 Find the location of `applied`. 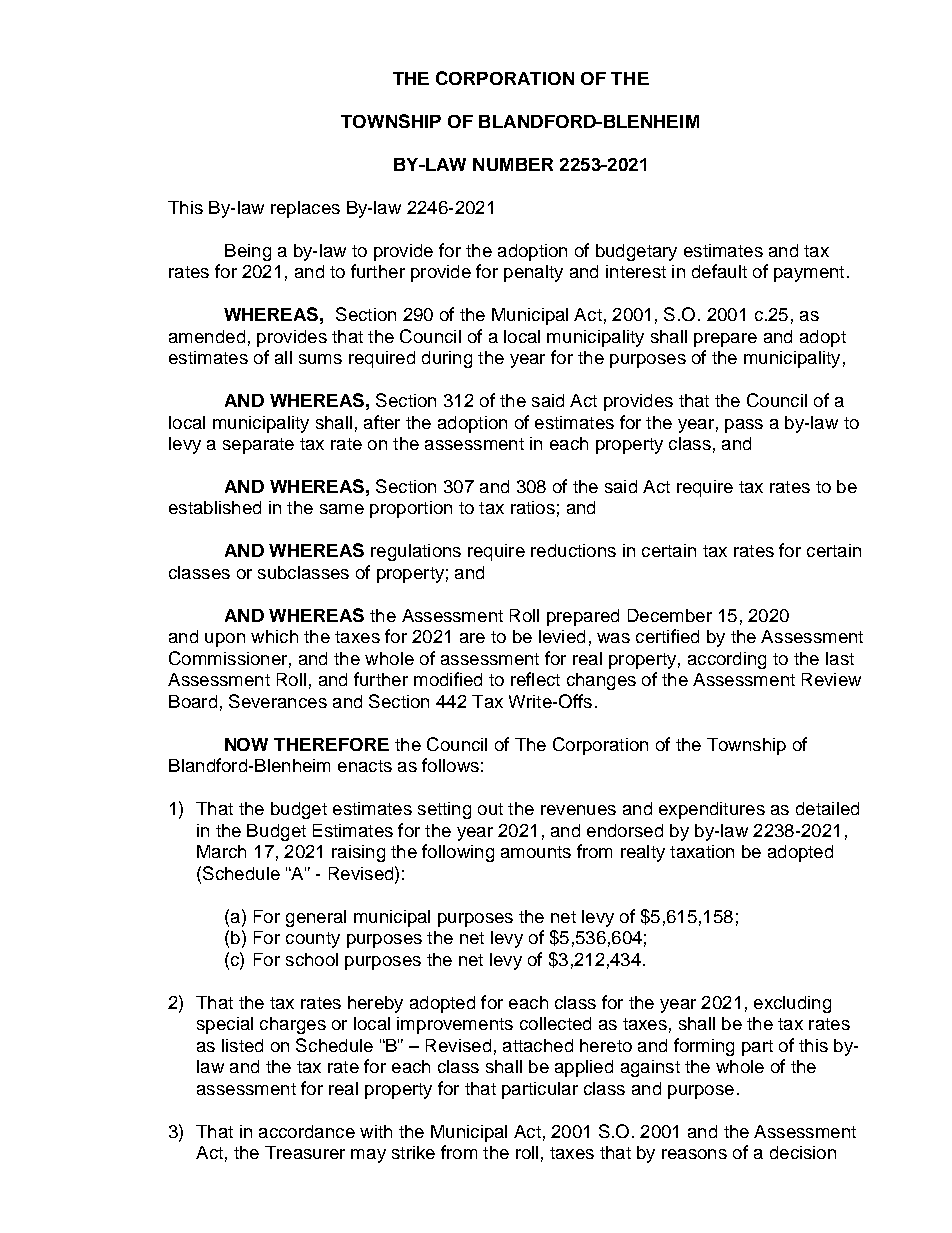

applied is located at coordinates (584, 1068).
